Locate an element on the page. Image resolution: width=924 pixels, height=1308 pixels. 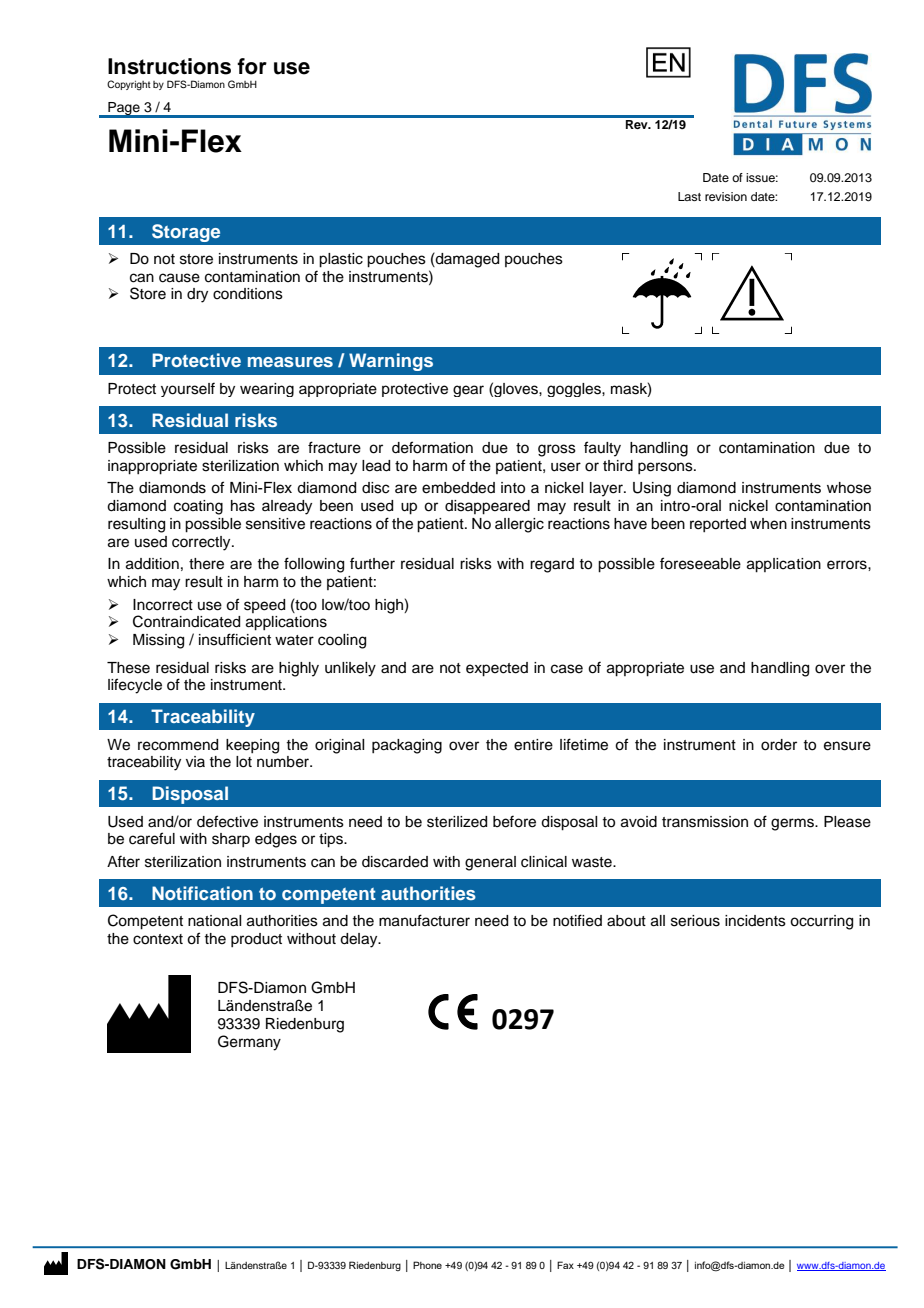
general is located at coordinates (490, 863).
